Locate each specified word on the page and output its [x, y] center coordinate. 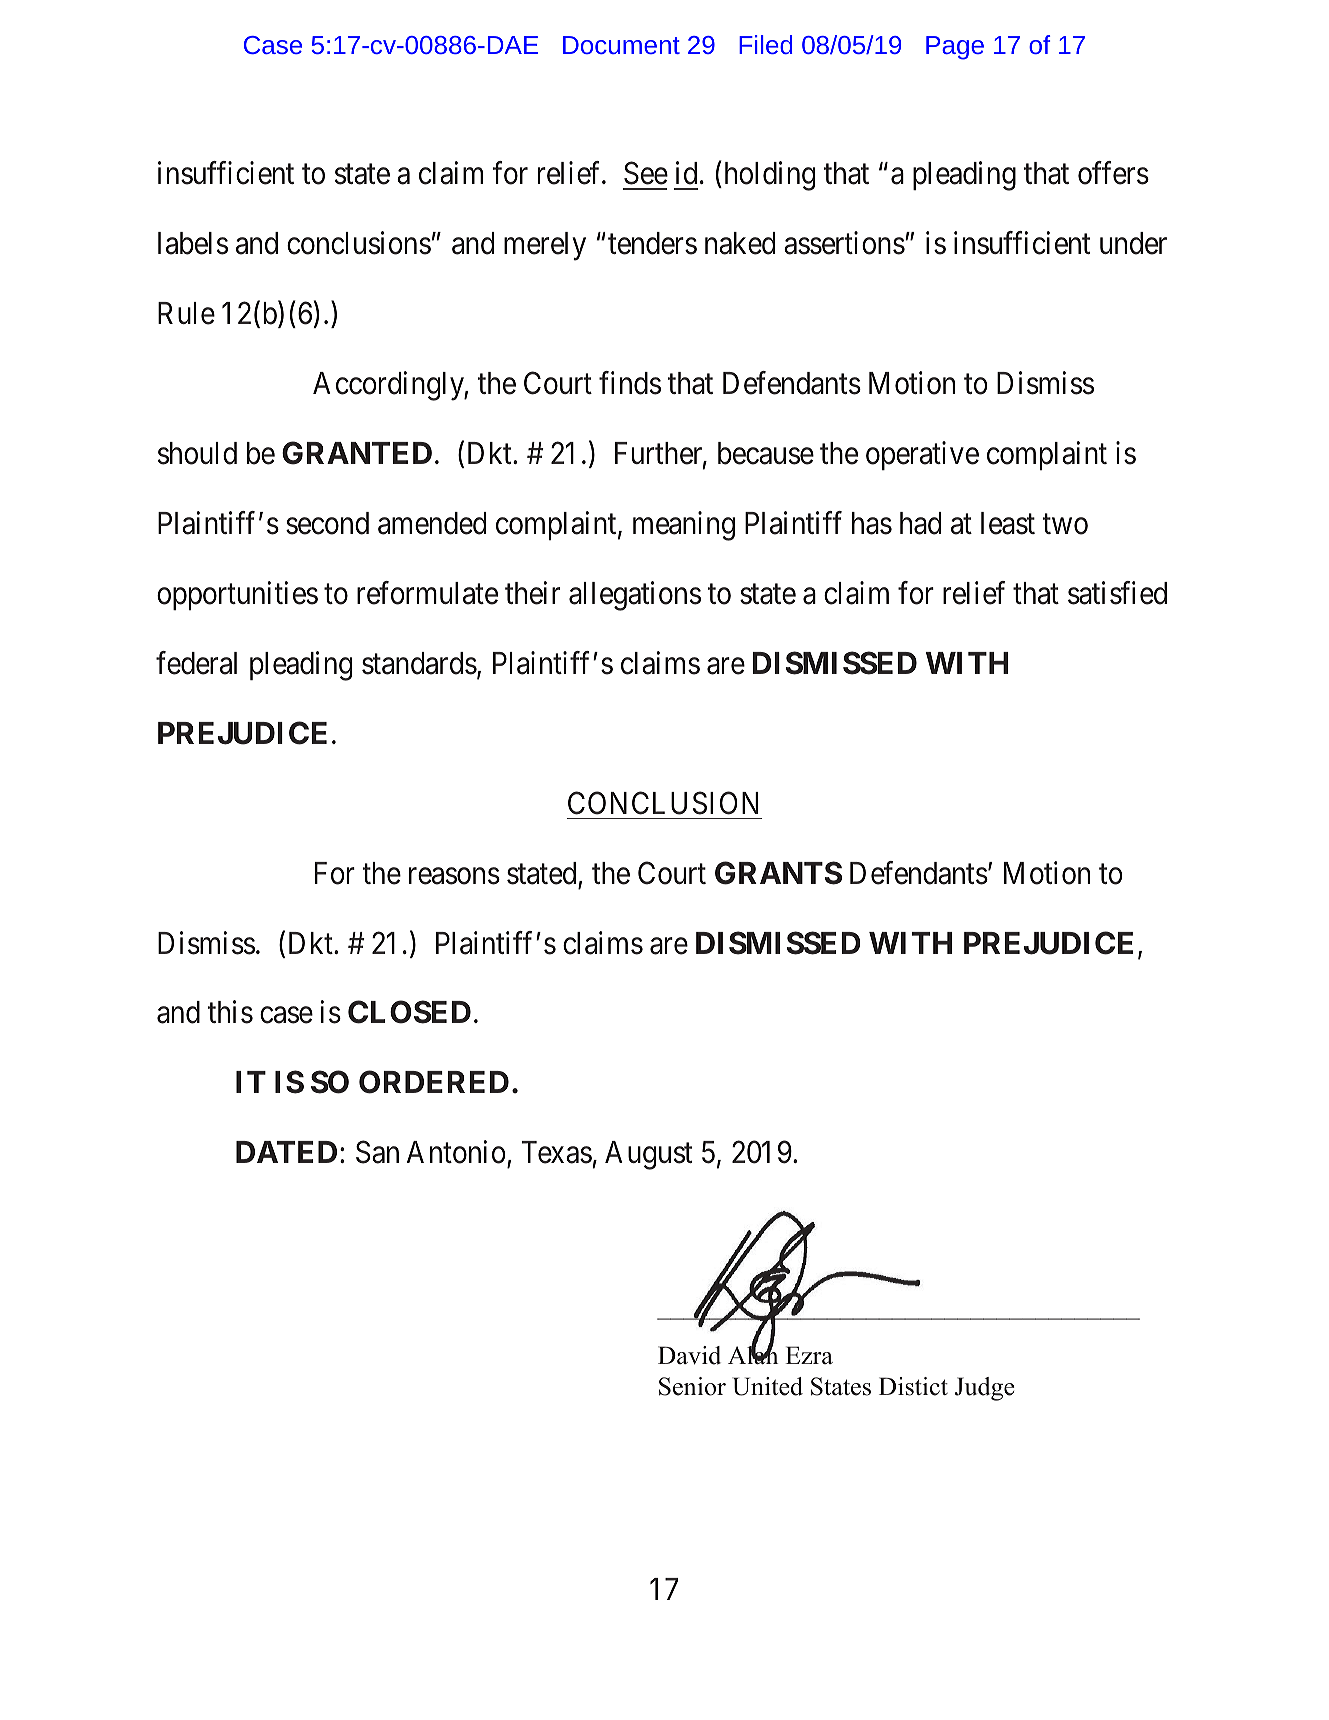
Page [955, 48]
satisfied [1117, 593]
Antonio [456, 1152]
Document [621, 45]
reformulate [427, 593]
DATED [286, 1152]
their [532, 593]
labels [193, 243]
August [648, 1155]
